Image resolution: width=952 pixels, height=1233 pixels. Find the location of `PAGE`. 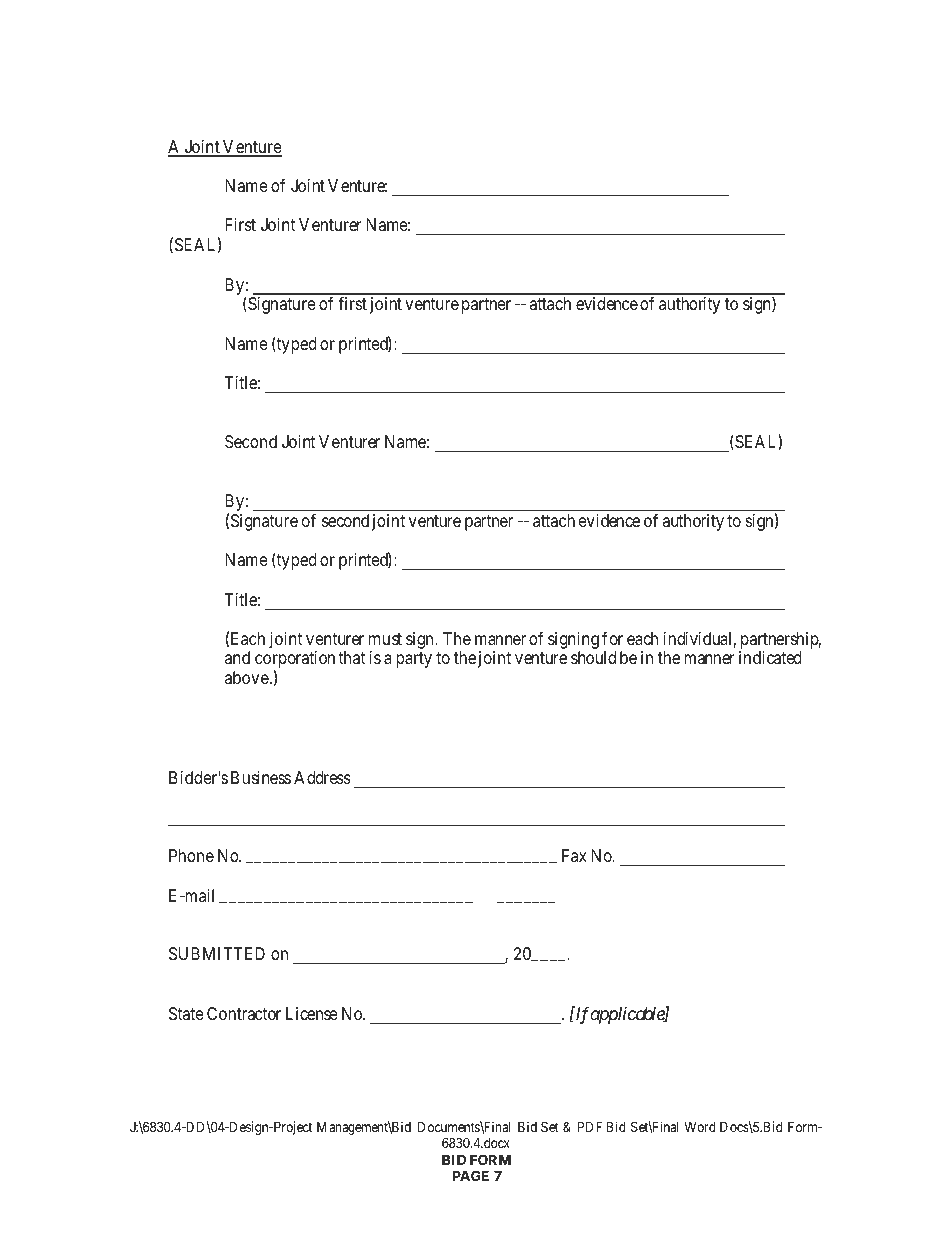

PAGE is located at coordinates (471, 1175).
